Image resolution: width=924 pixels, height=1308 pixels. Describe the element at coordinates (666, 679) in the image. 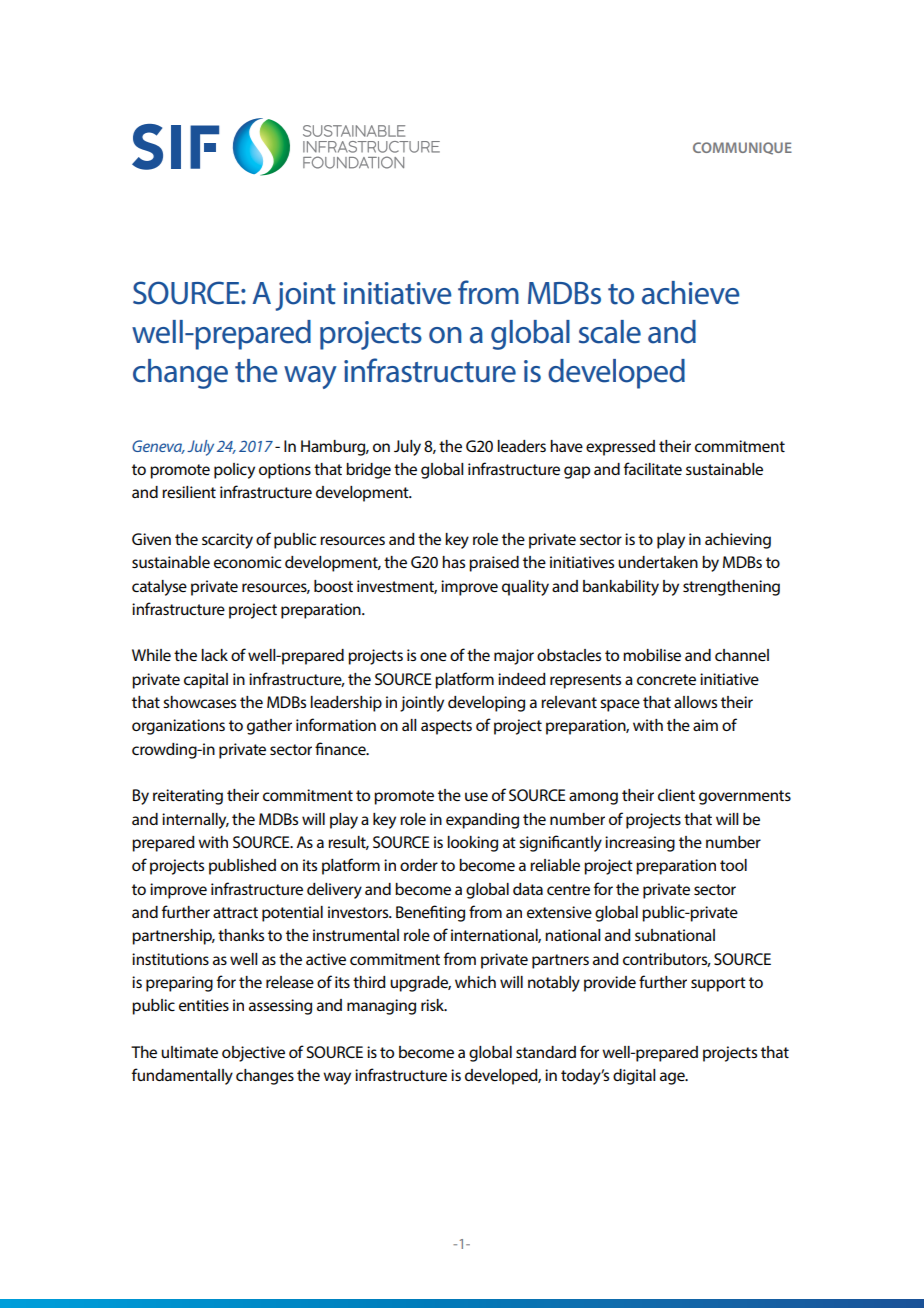

I see `concrete` at that location.
